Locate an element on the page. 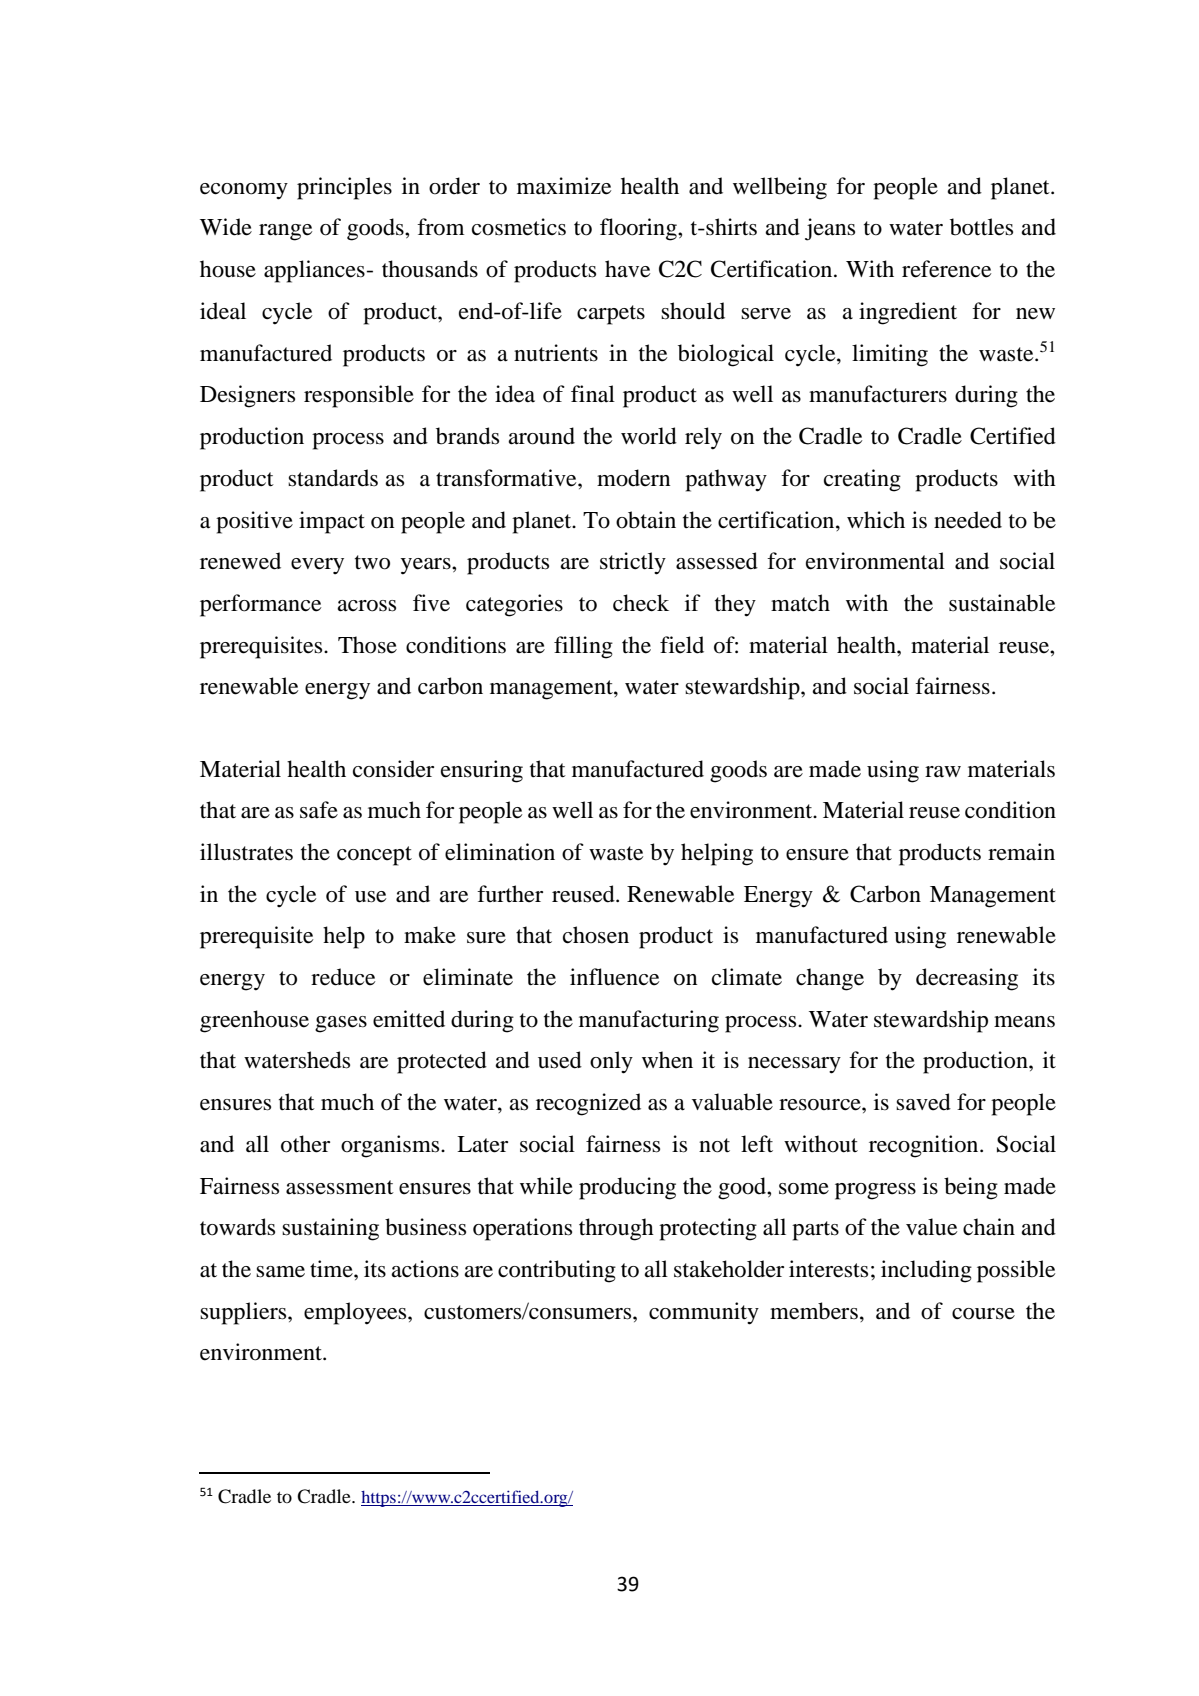 The image size is (1199, 1696). reduce is located at coordinates (343, 977).
